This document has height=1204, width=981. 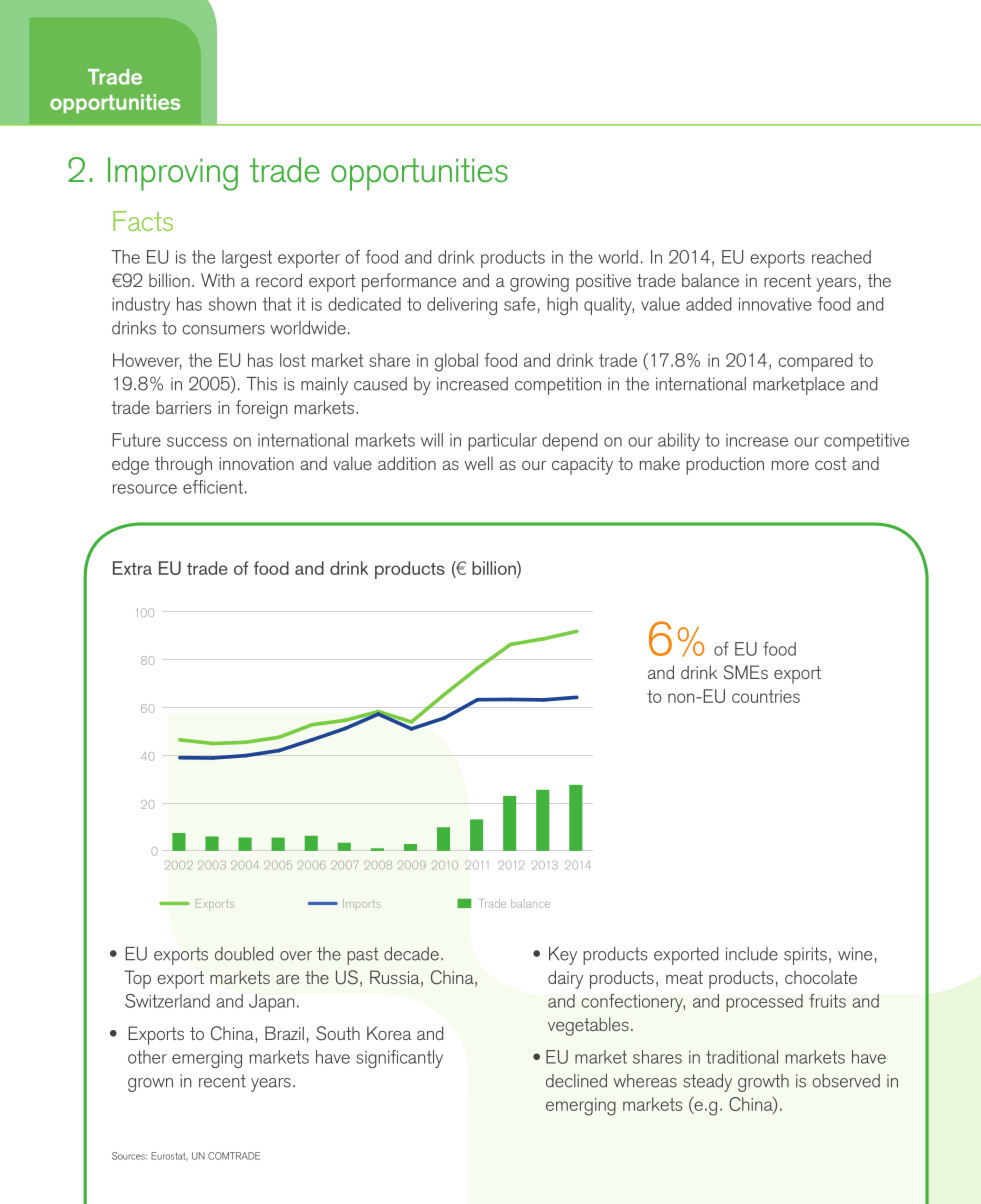 I want to click on countries, so click(x=766, y=696).
